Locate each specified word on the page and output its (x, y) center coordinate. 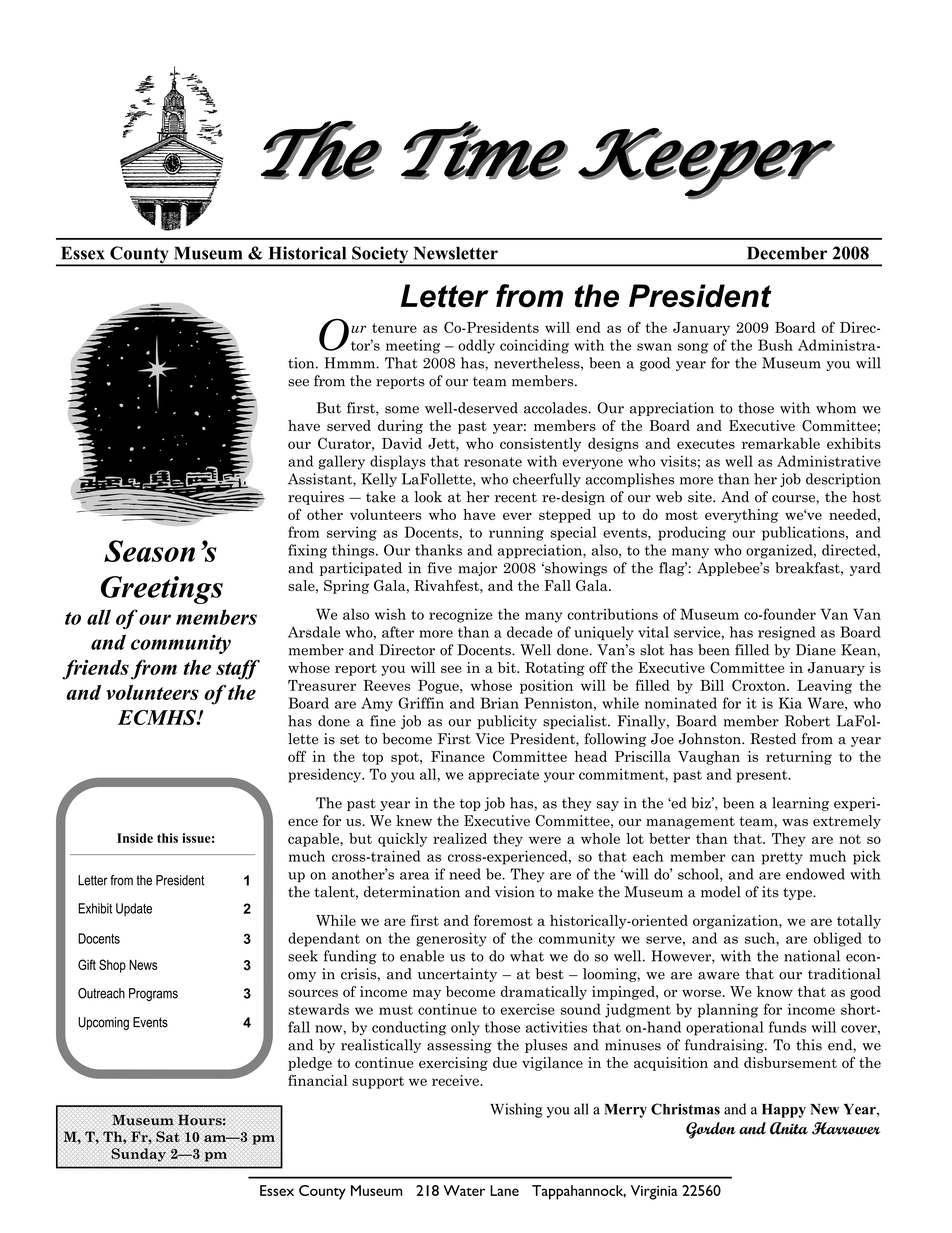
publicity (507, 722)
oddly (476, 346)
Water (464, 1190)
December (787, 253)
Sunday (138, 1155)
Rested (773, 739)
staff (238, 669)
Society (380, 256)
